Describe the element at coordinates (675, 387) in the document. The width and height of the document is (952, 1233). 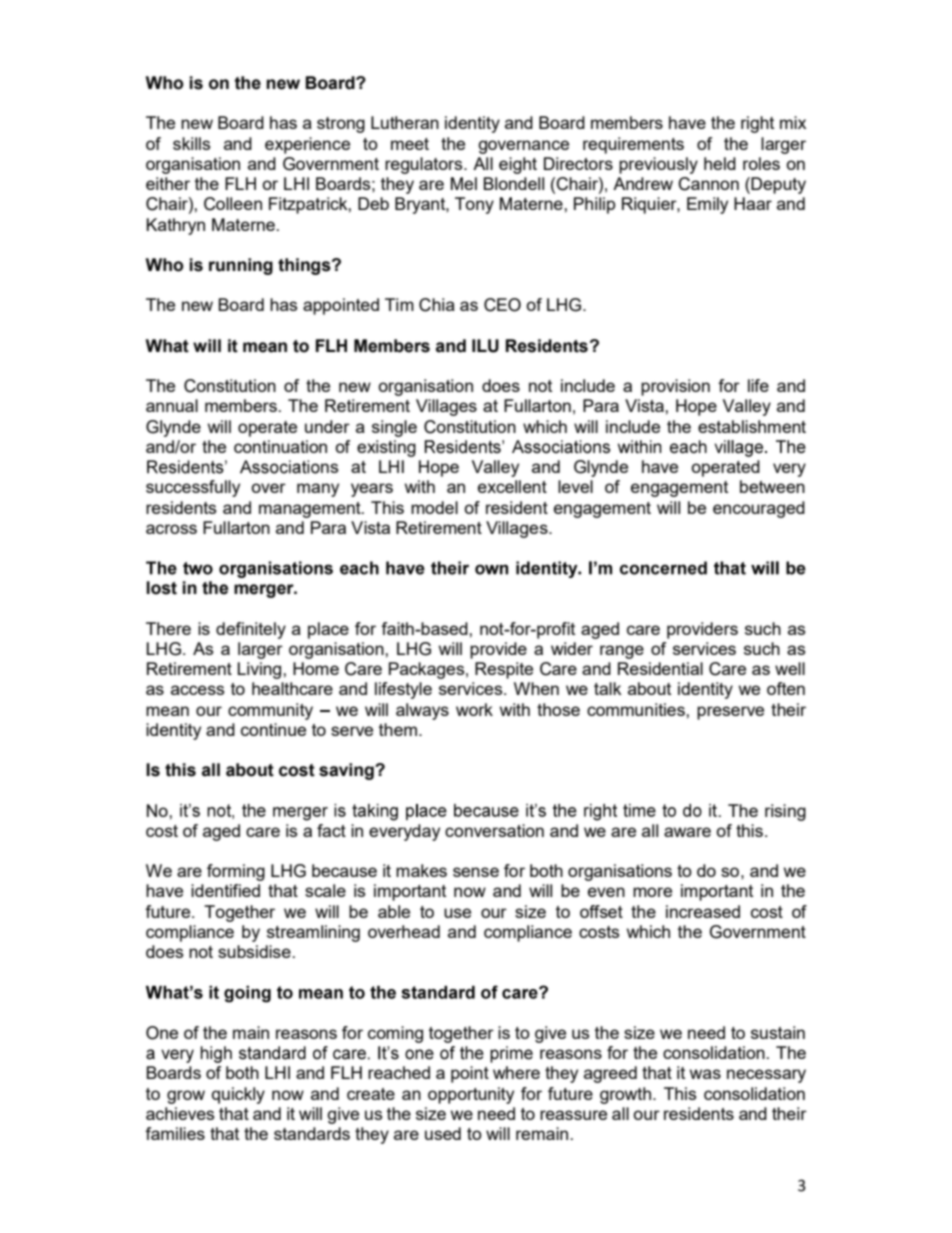
I see `provision` at that location.
